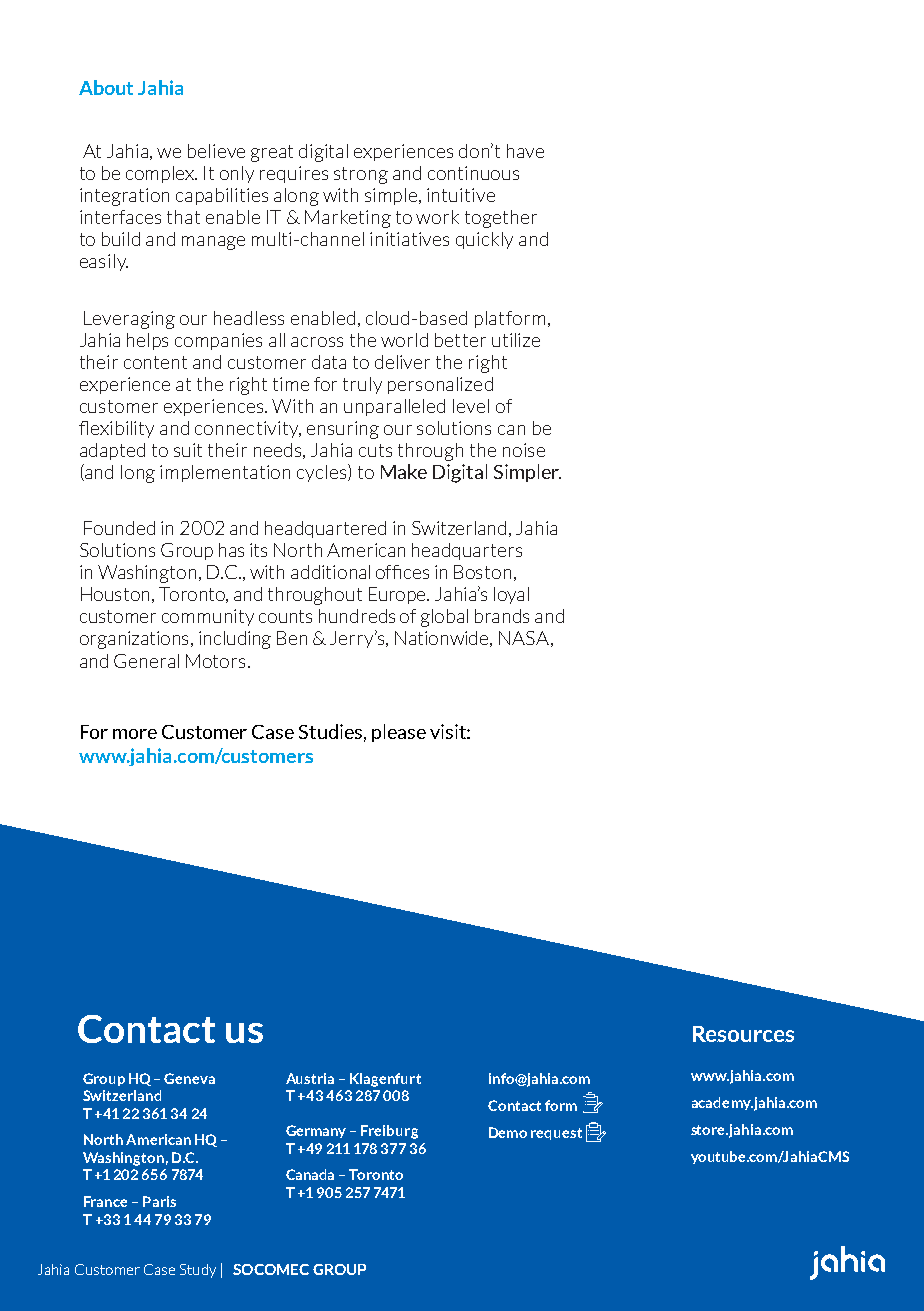 The image size is (924, 1311). What do you see at coordinates (525, 151) in the document?
I see `have` at bounding box center [525, 151].
